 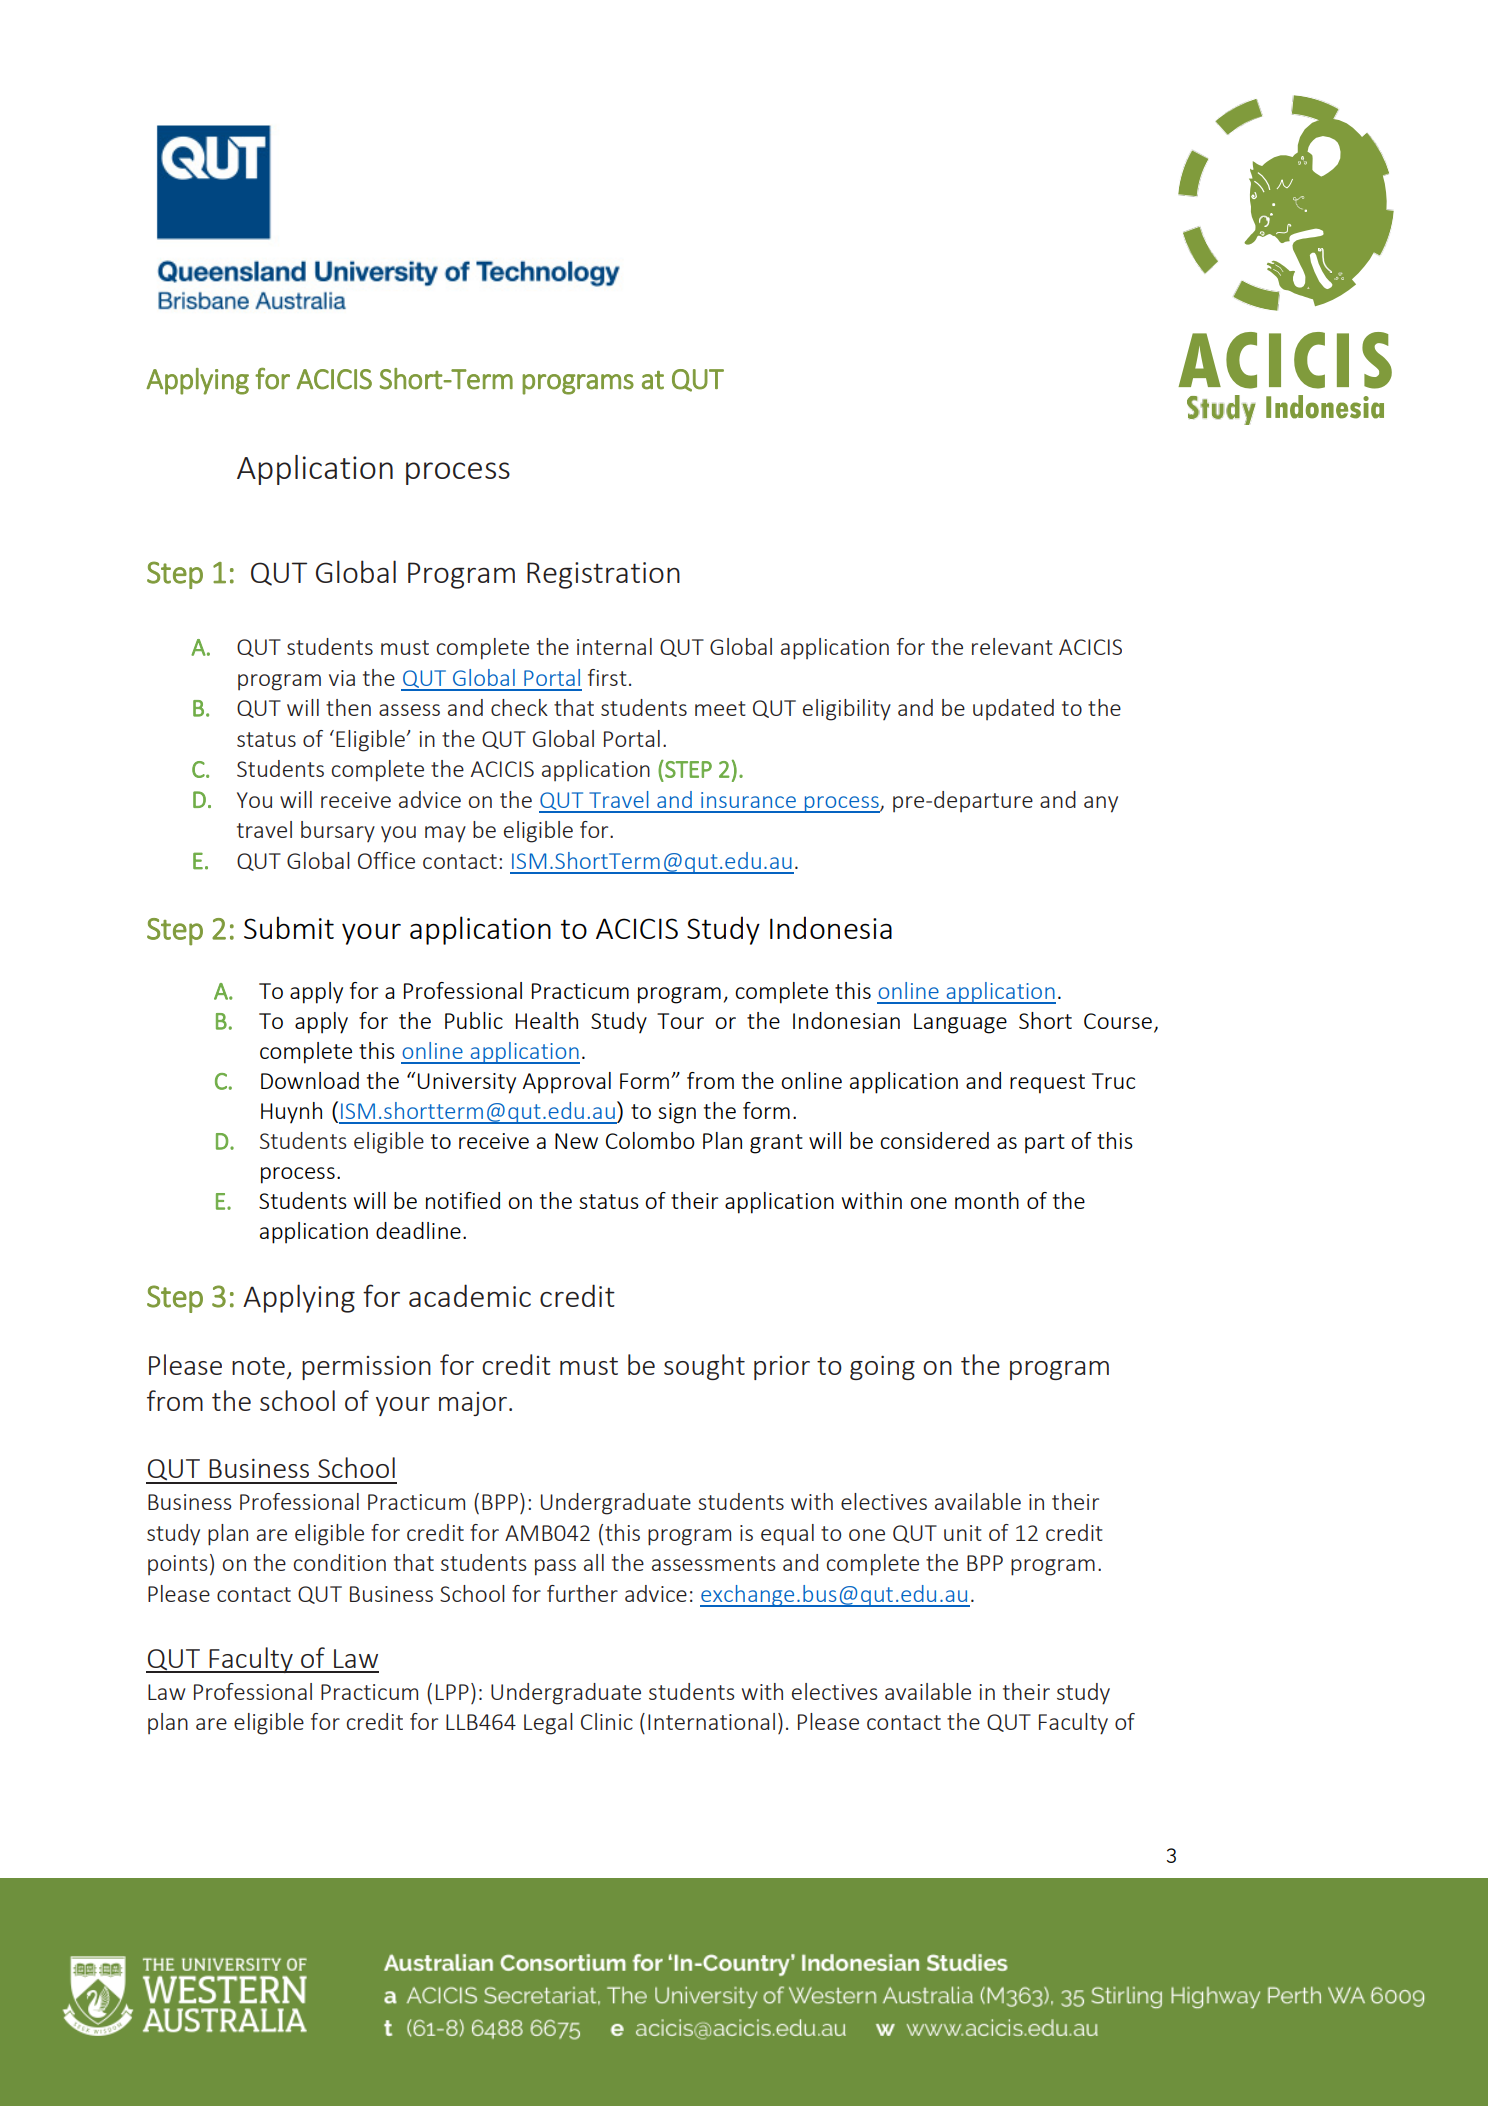 I want to click on considered, so click(x=934, y=1140).
